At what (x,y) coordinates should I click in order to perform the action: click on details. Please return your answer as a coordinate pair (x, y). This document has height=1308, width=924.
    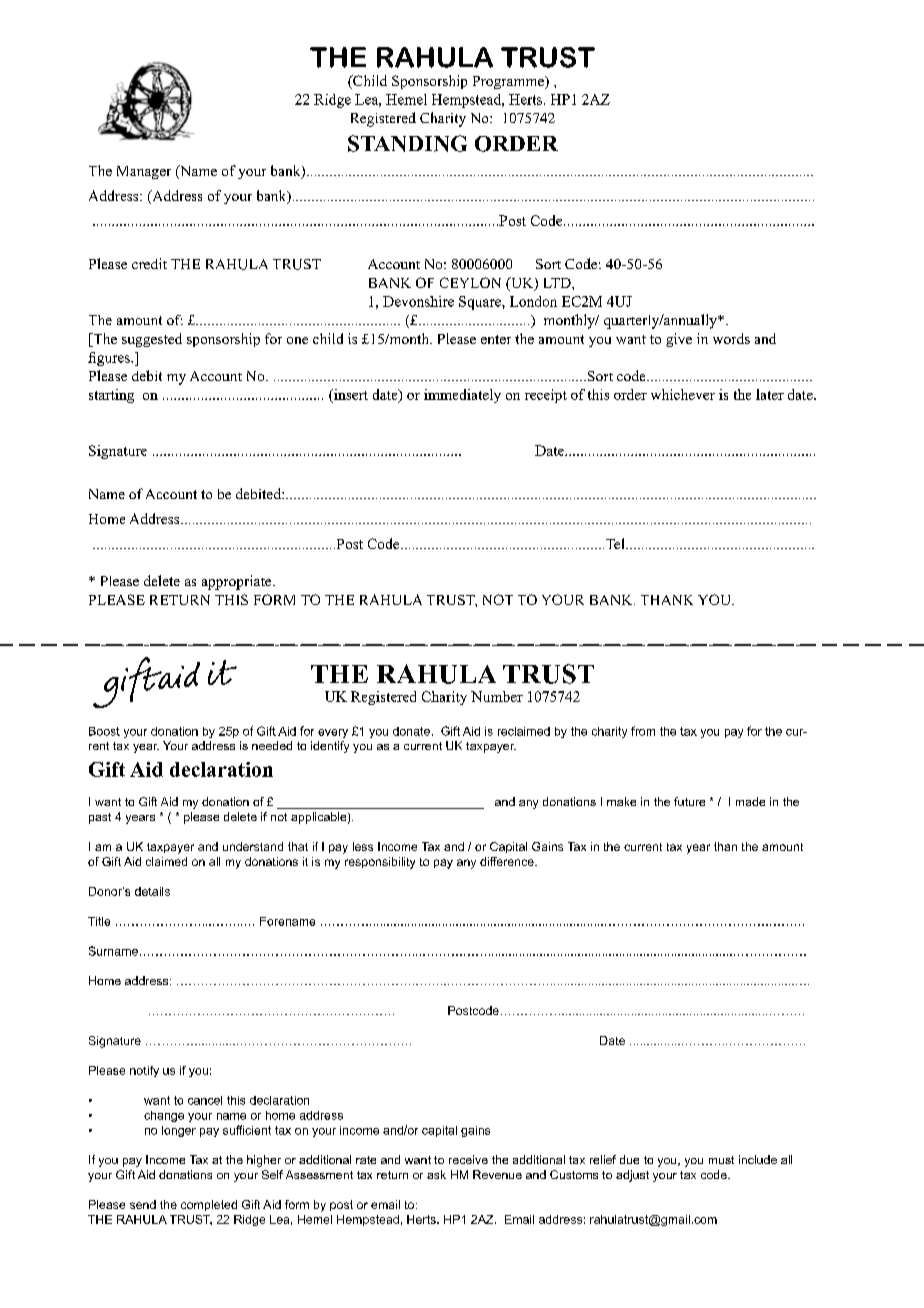
    Looking at the image, I should click on (152, 891).
